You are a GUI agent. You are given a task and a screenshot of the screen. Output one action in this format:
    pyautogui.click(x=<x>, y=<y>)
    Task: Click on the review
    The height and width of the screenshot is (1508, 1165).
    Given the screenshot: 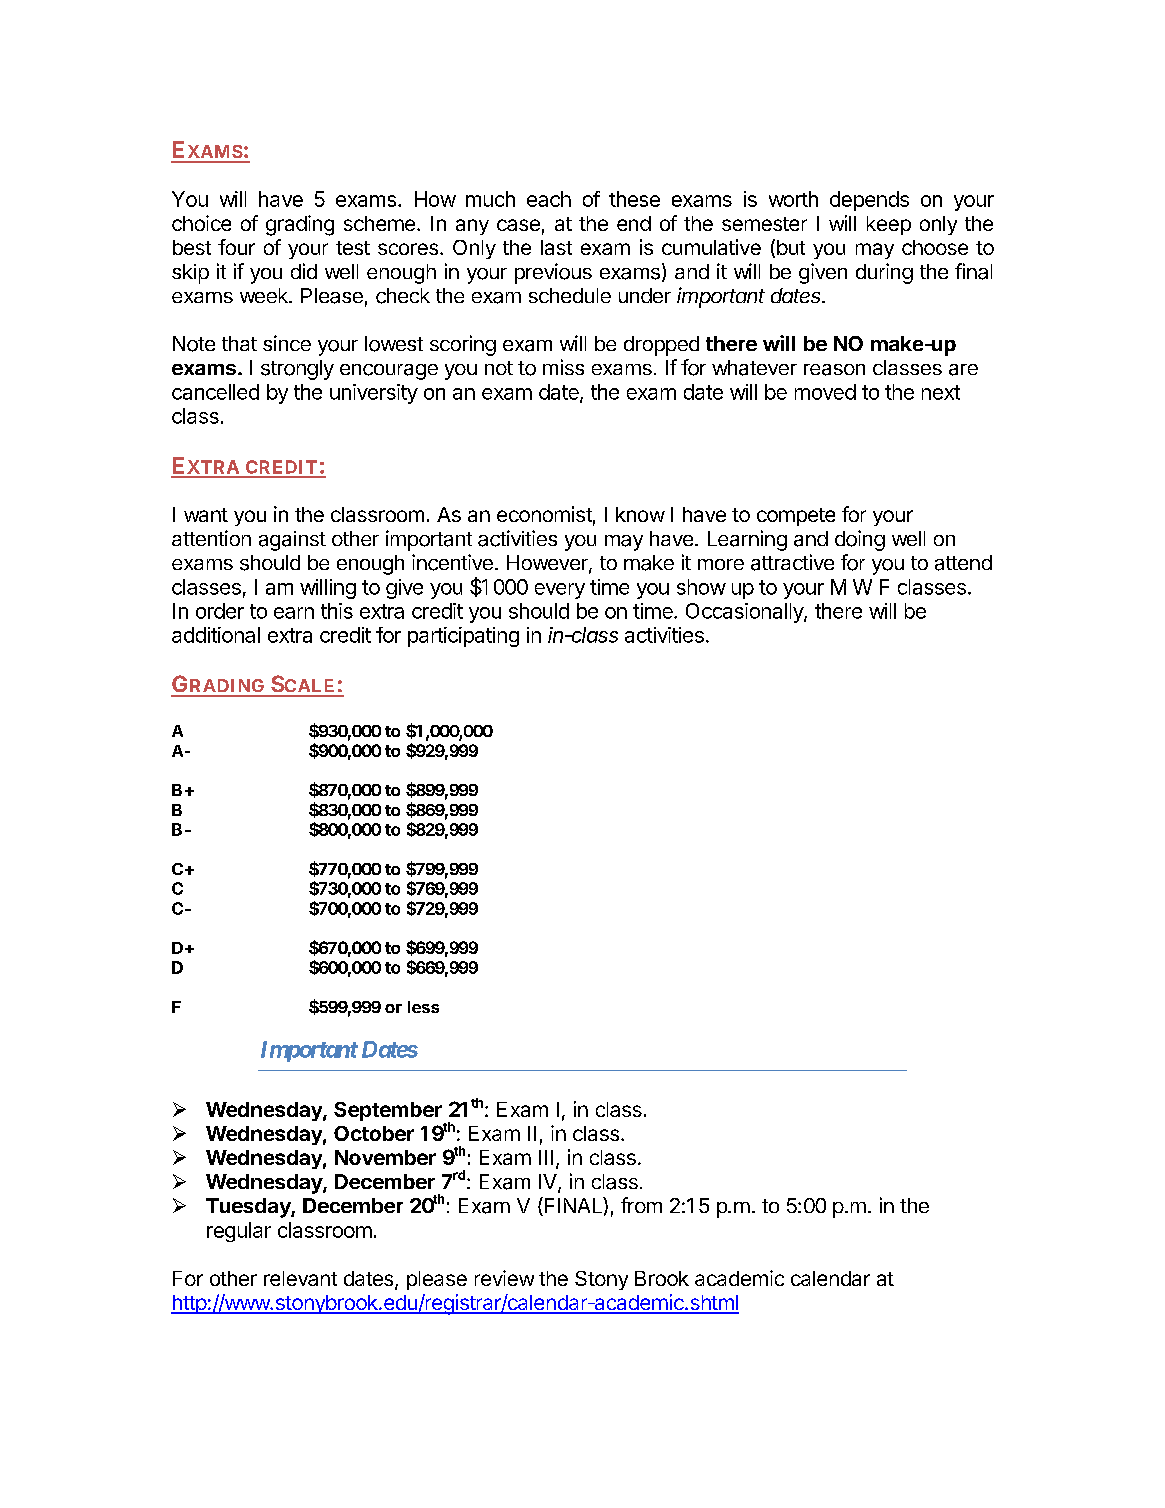 What is the action you would take?
    pyautogui.click(x=504, y=1278)
